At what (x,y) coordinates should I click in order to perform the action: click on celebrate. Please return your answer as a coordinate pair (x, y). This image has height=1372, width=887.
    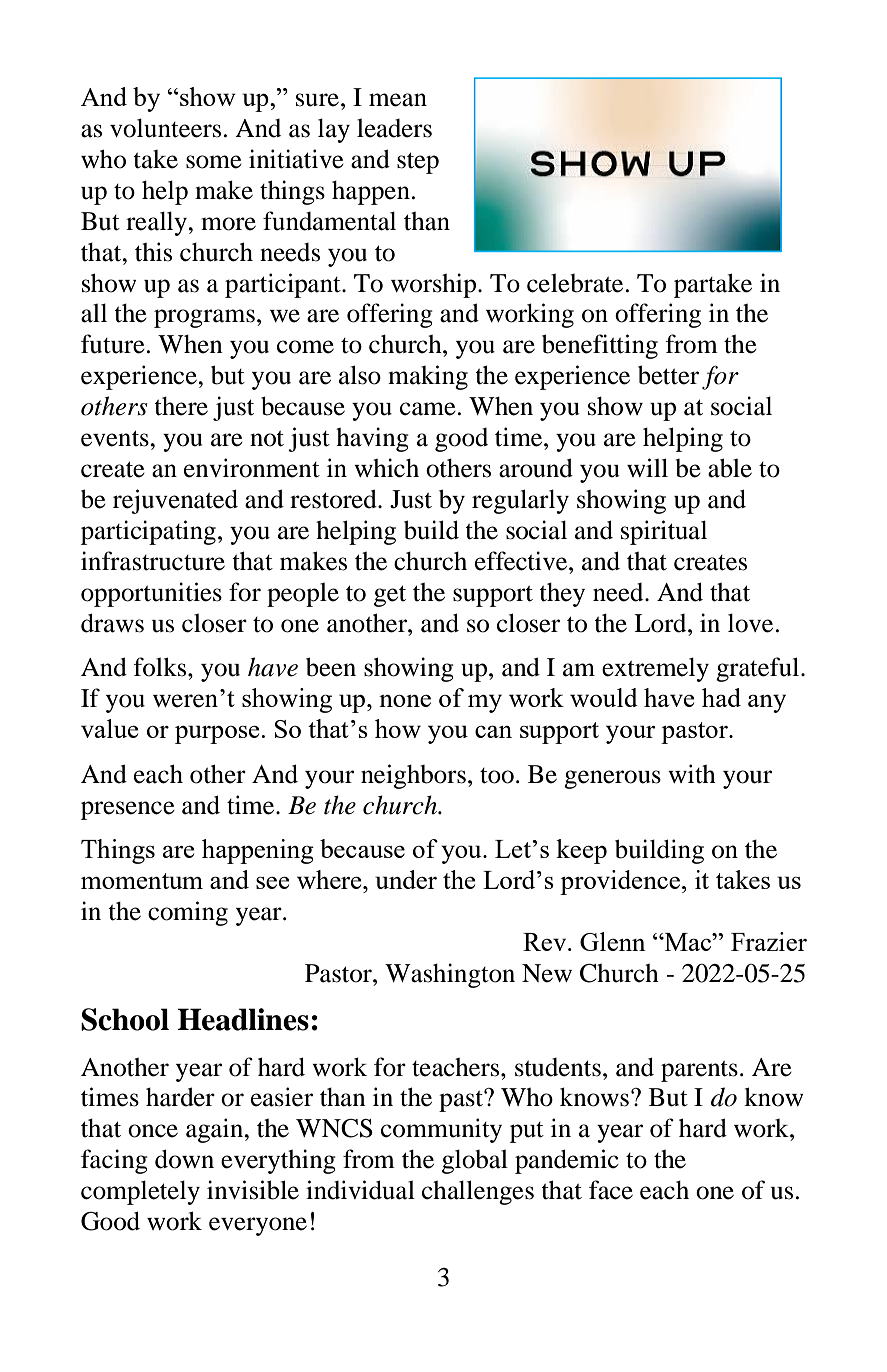
    Looking at the image, I should click on (575, 283).
